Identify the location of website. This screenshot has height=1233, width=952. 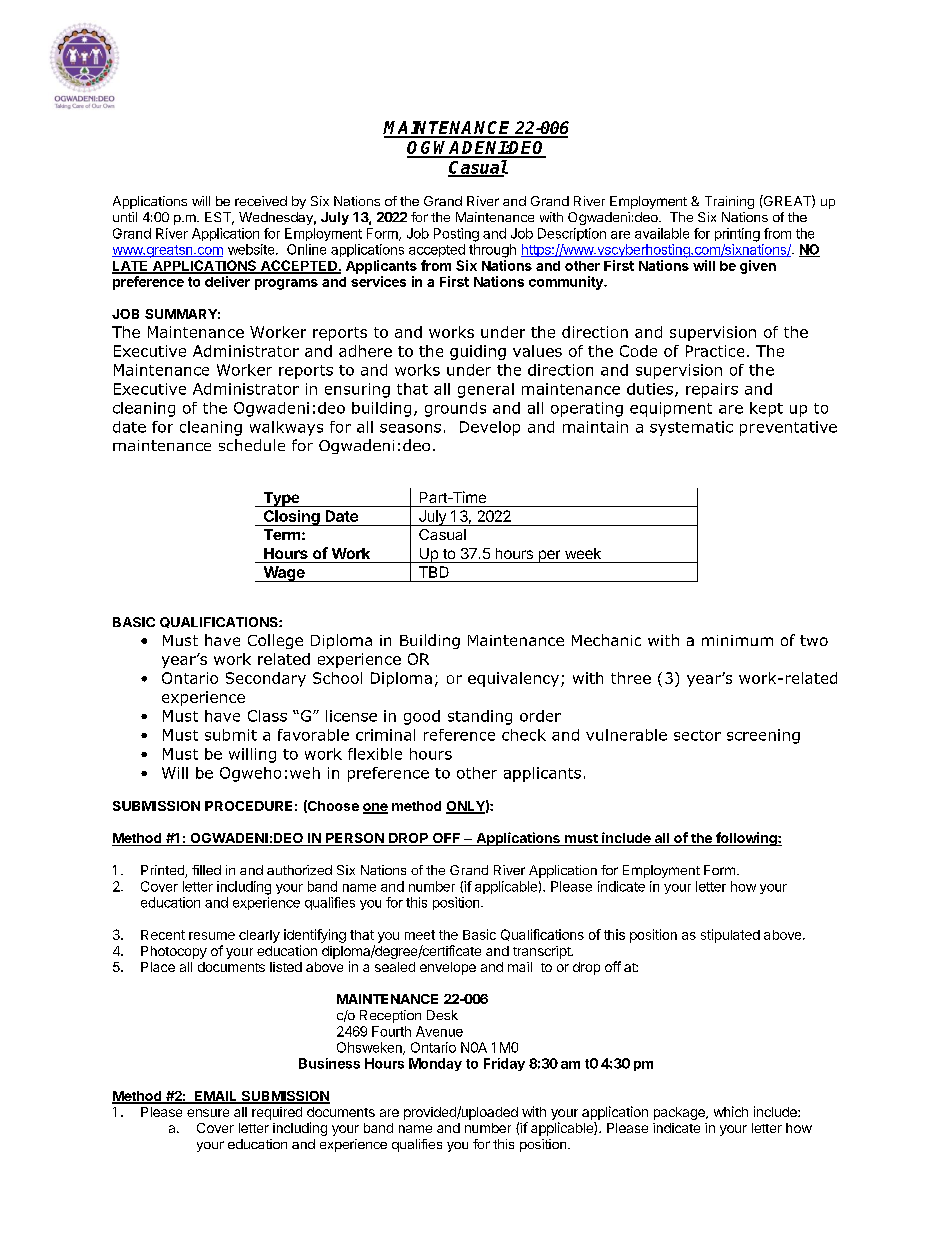
(252, 249).
